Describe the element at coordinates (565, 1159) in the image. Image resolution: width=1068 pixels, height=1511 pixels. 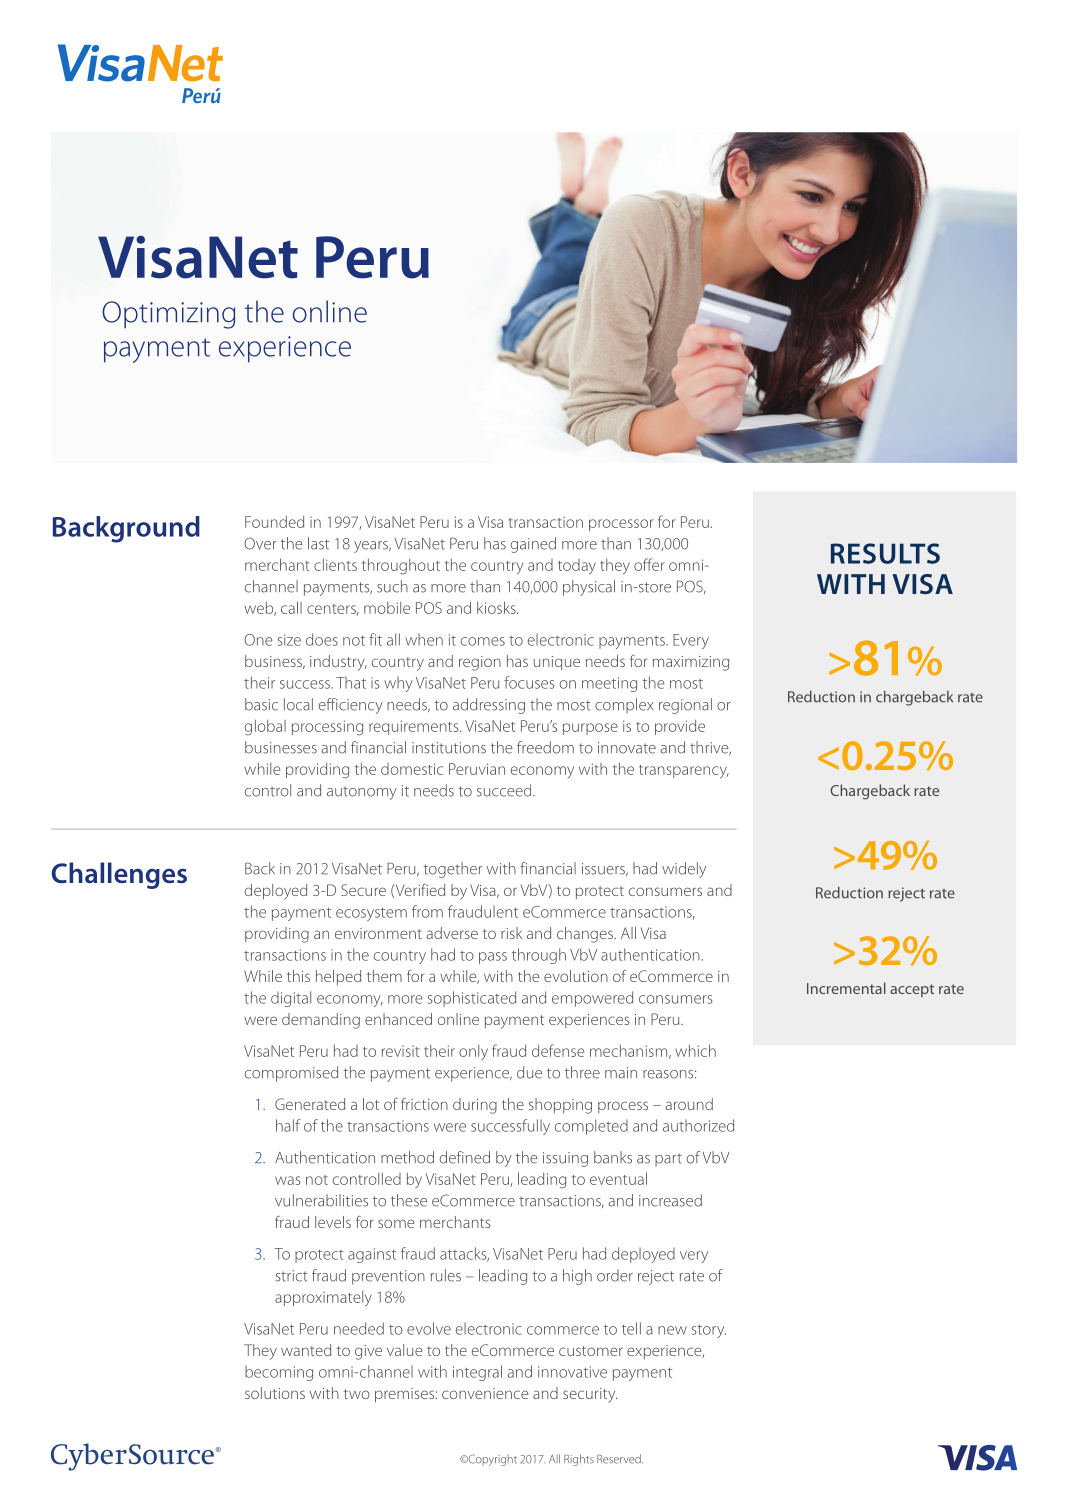
I see `issuing` at that location.
